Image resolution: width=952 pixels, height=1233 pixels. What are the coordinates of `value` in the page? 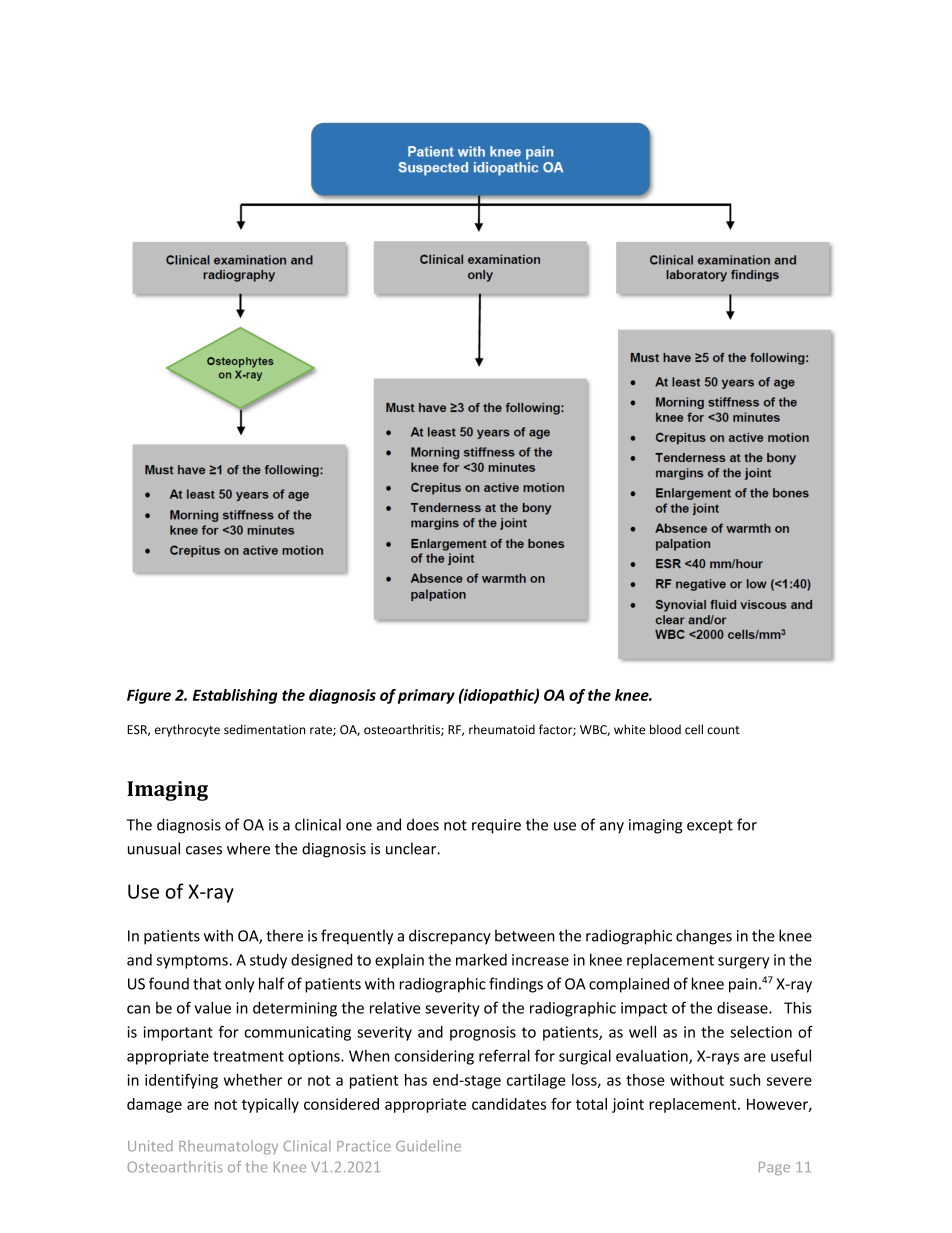 It's located at (213, 1007).
